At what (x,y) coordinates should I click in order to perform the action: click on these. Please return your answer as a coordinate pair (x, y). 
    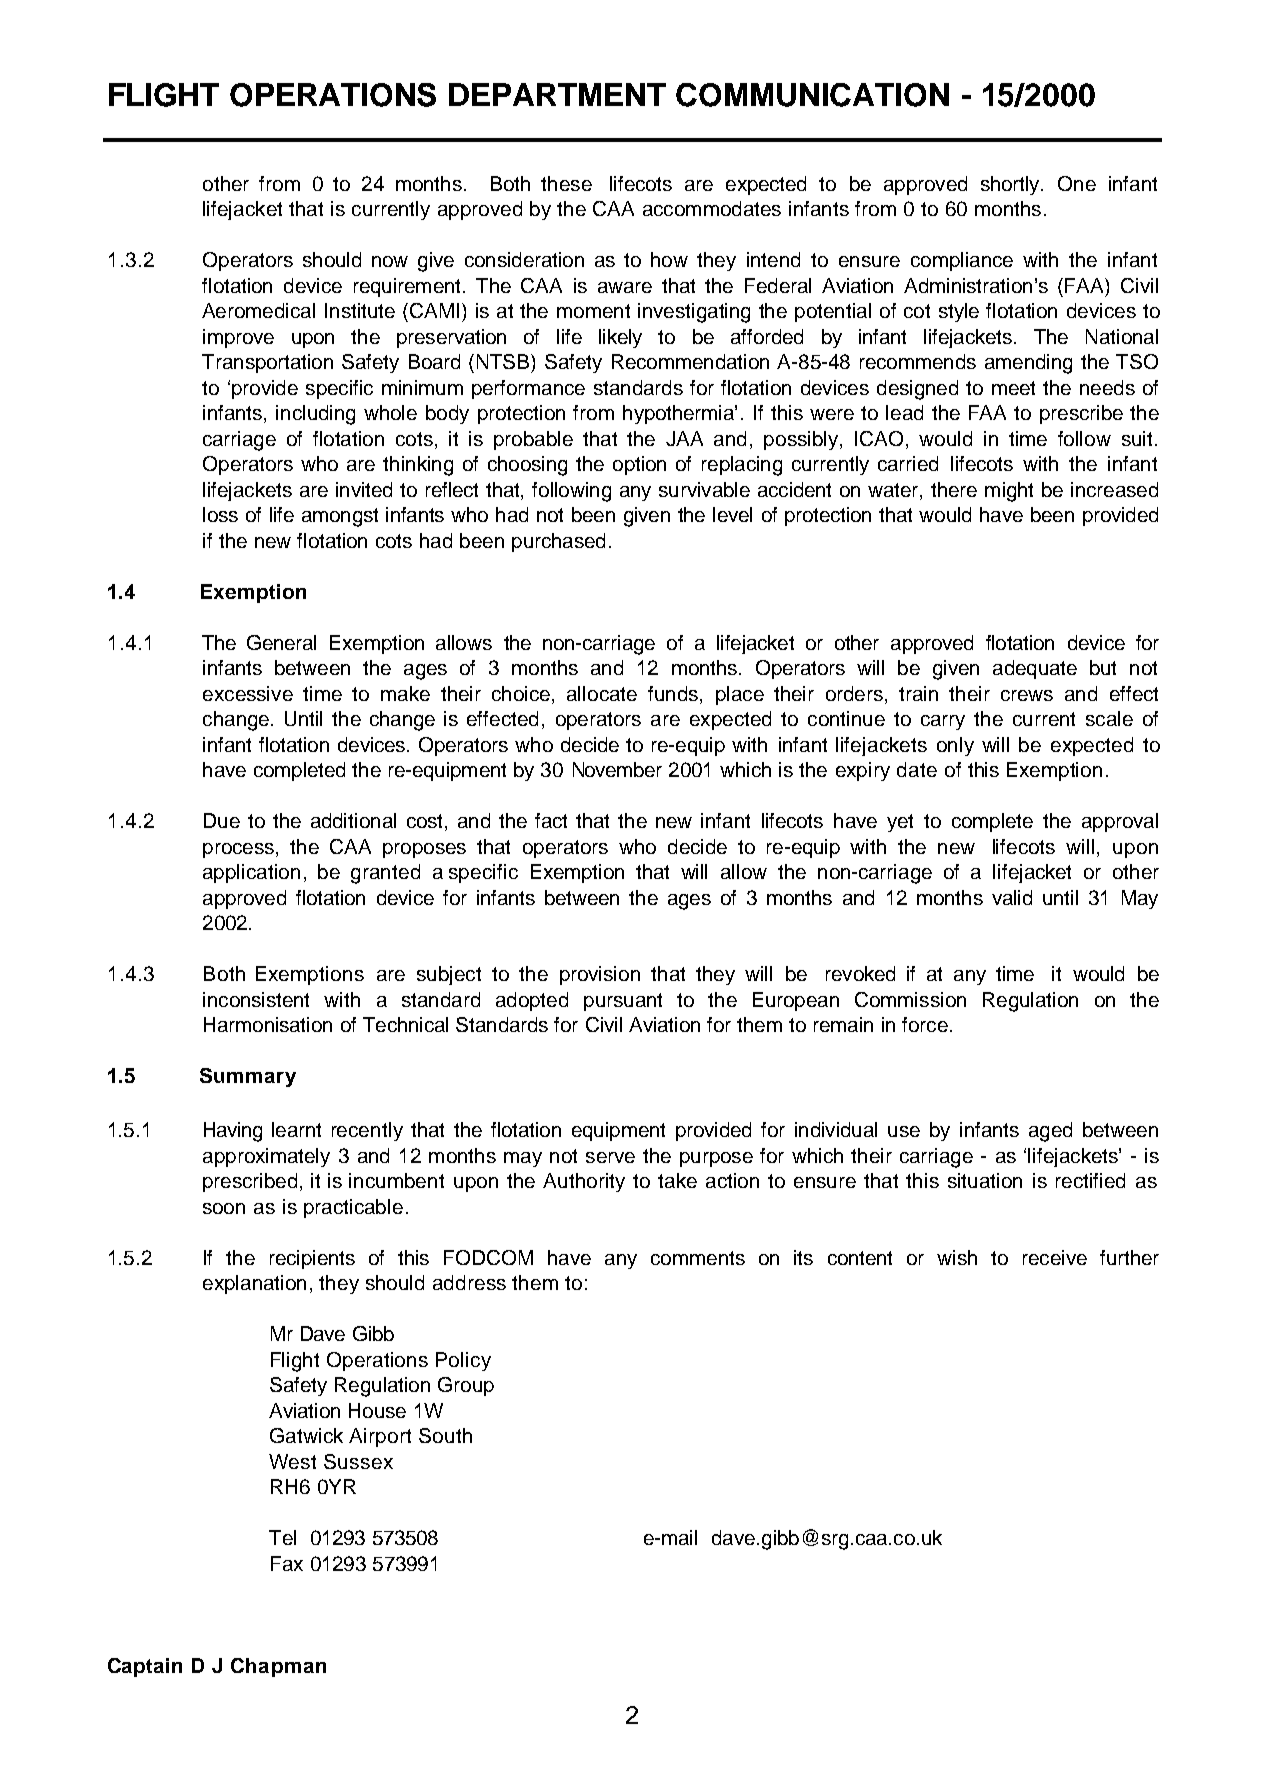
    Looking at the image, I should click on (566, 183).
